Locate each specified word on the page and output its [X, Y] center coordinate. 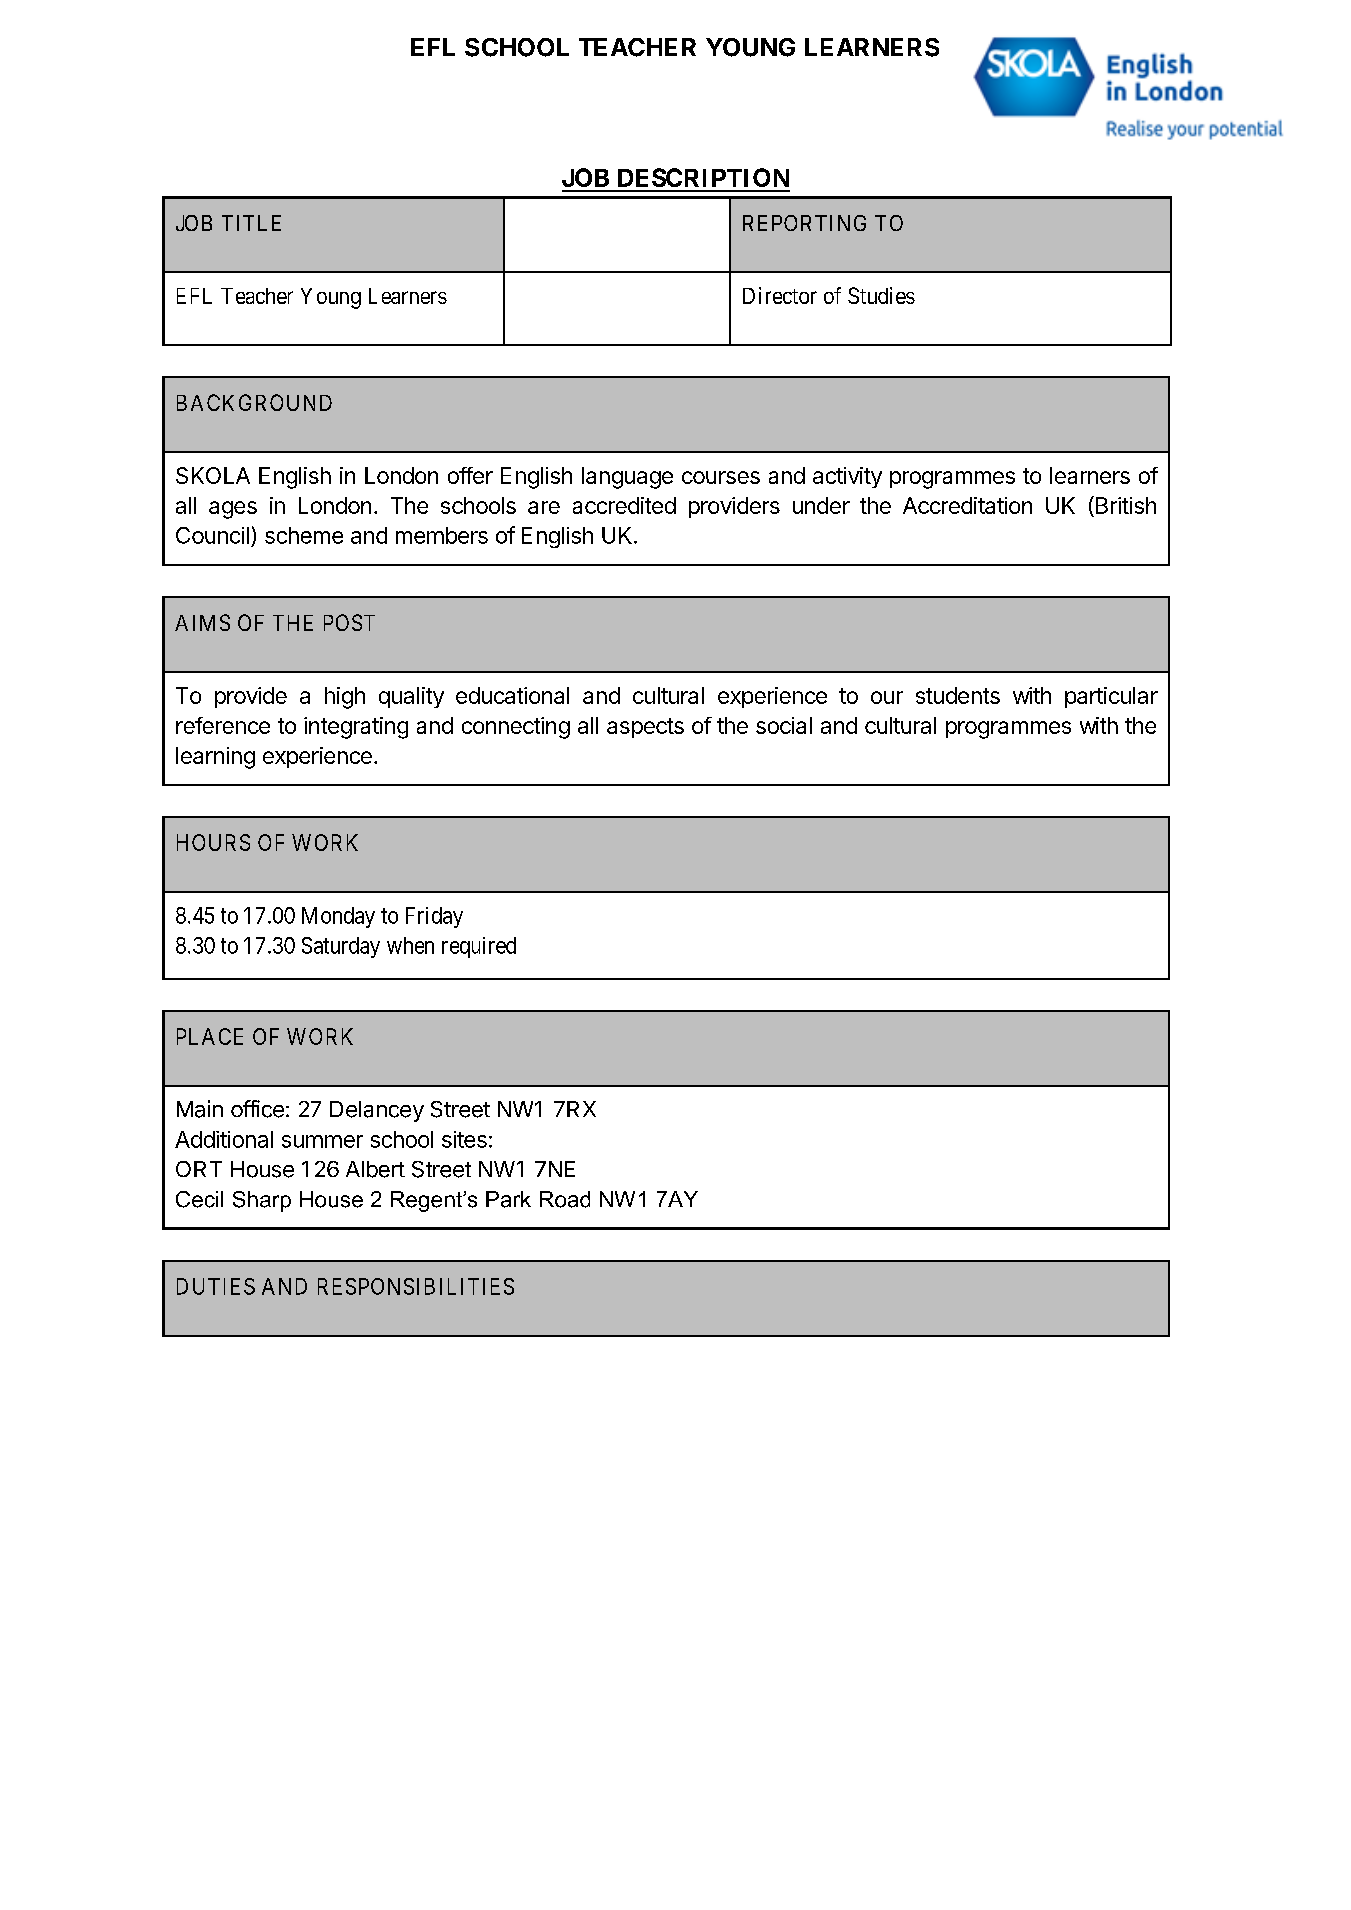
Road [565, 1199]
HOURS [213, 842]
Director [780, 295]
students [958, 695]
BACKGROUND [254, 402]
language [627, 478]
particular [1111, 697]
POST [349, 622]
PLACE [210, 1036]
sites [464, 1139]
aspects [645, 728]
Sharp [262, 1201]
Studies [881, 295]
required [479, 947]
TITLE [251, 223]
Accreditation [967, 505]
